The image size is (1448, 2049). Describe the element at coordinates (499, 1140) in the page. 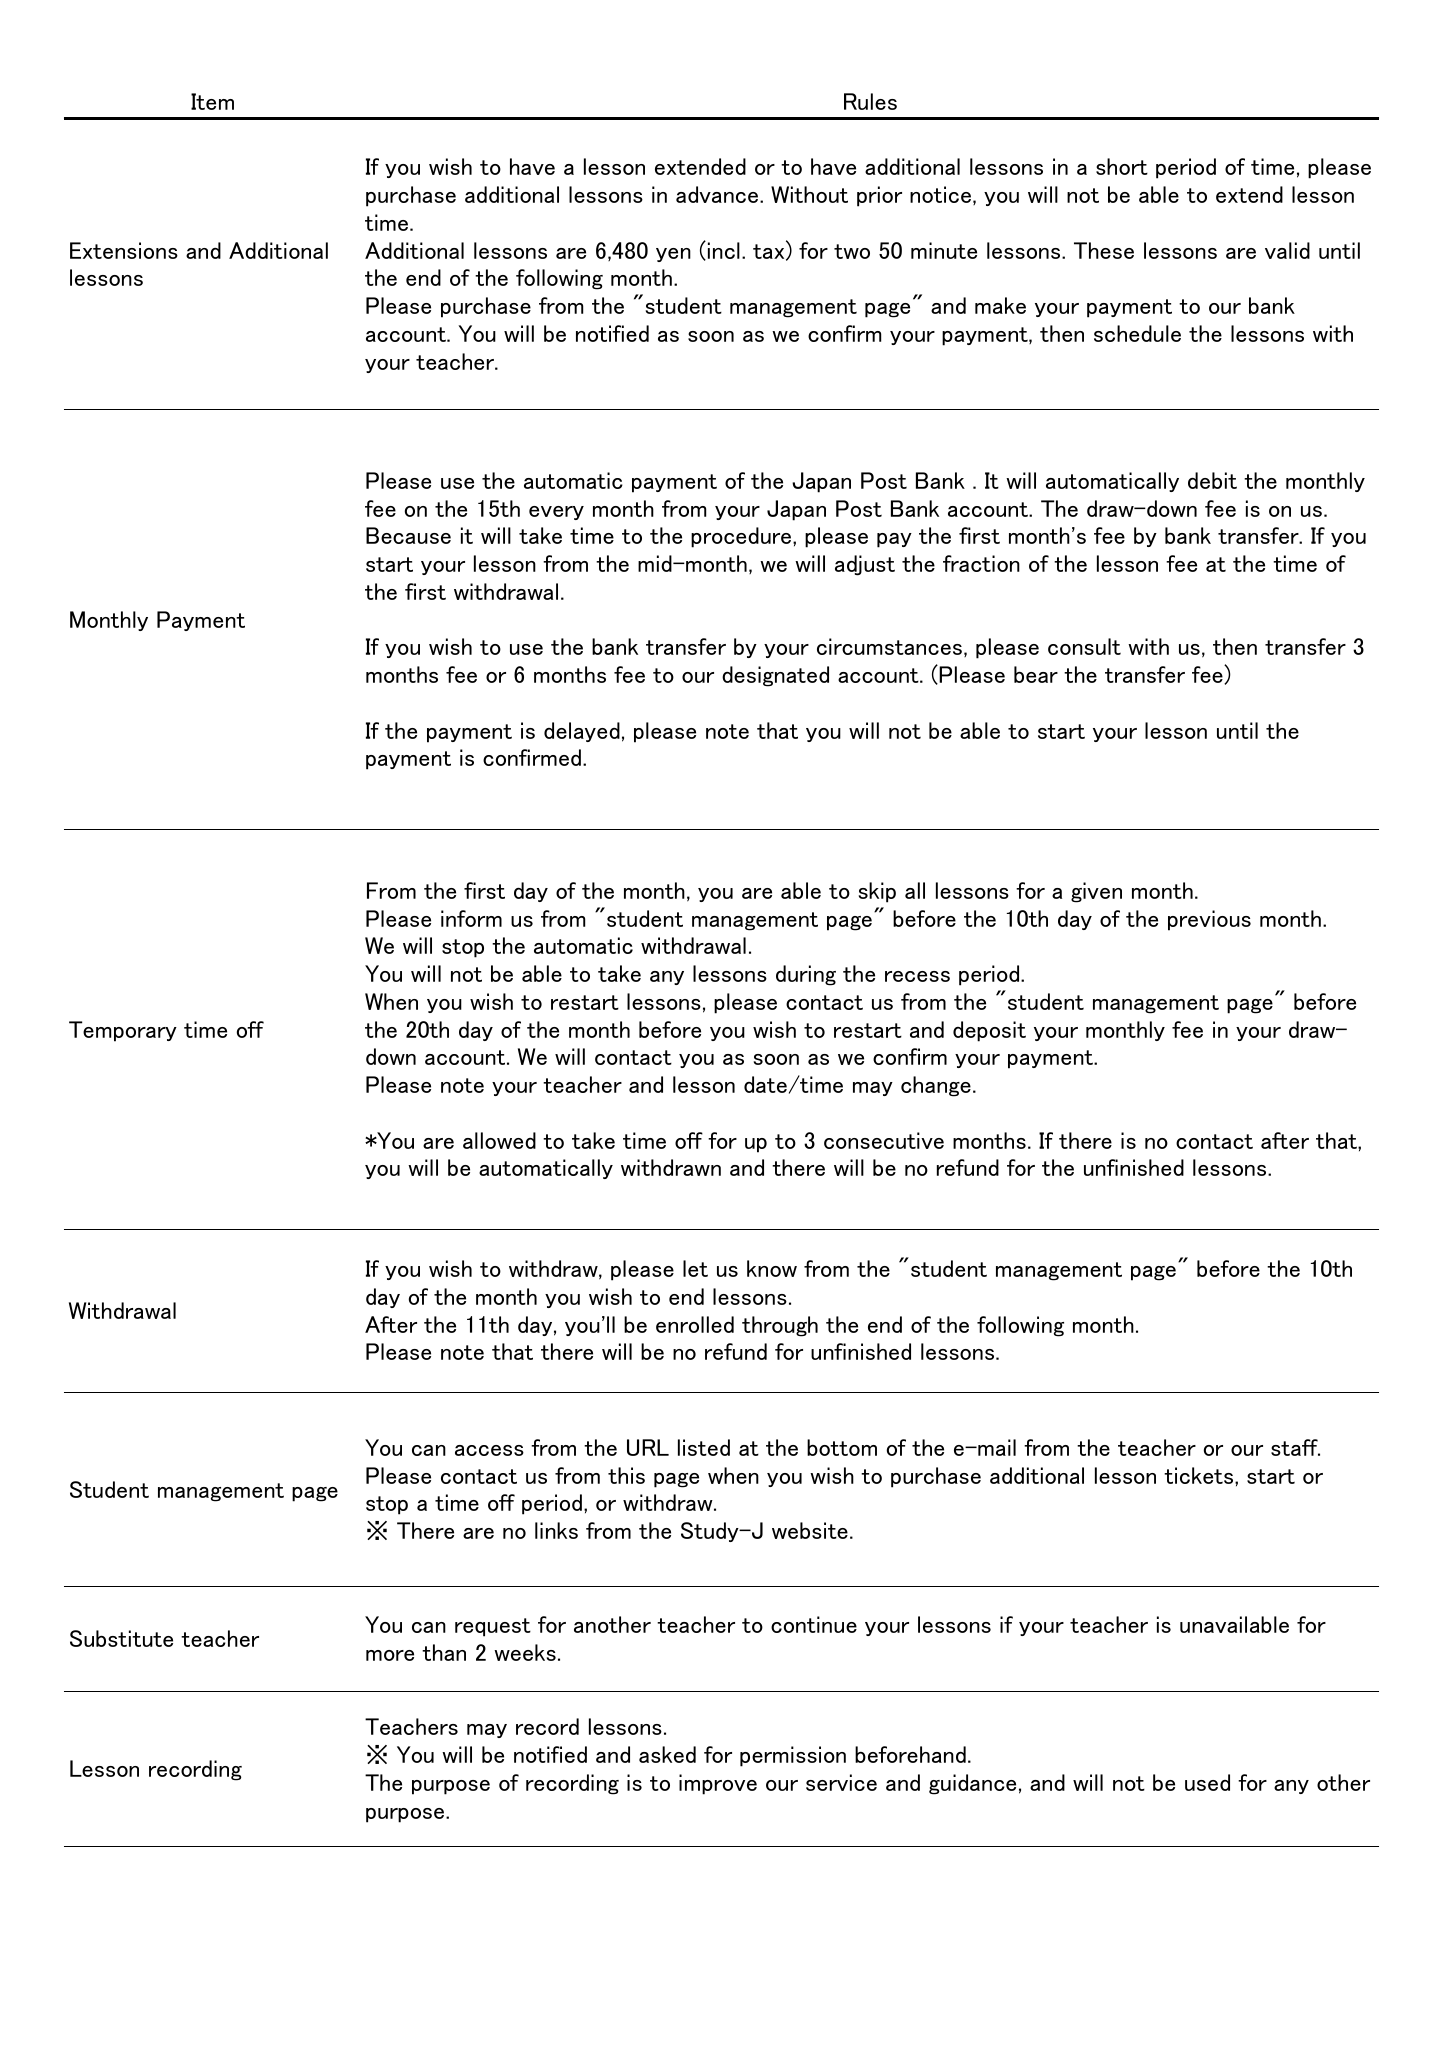

I see `allowed` at that location.
